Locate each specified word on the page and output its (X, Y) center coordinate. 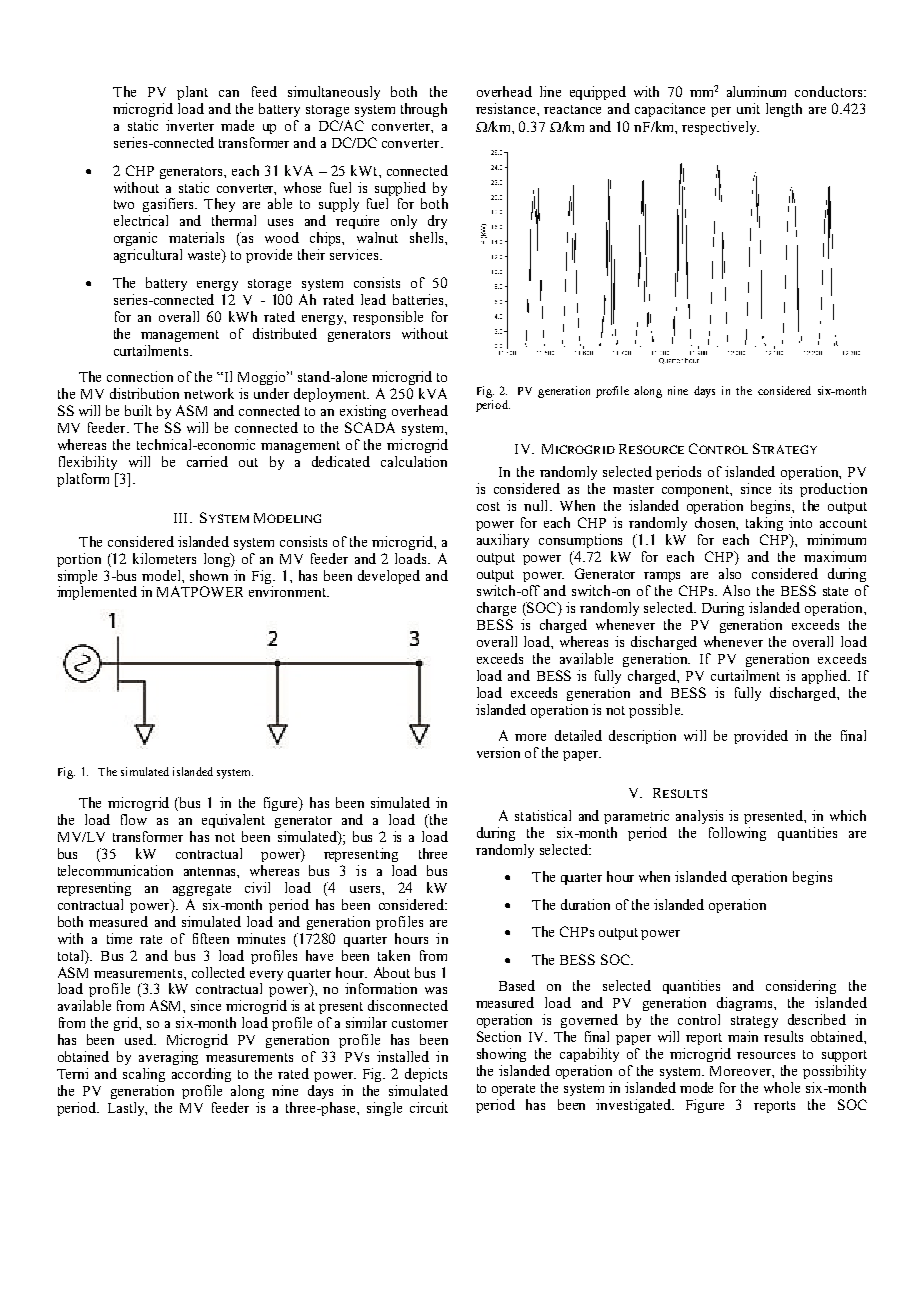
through (424, 110)
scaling (144, 1075)
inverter (190, 125)
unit (748, 108)
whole (782, 1087)
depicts (426, 1075)
